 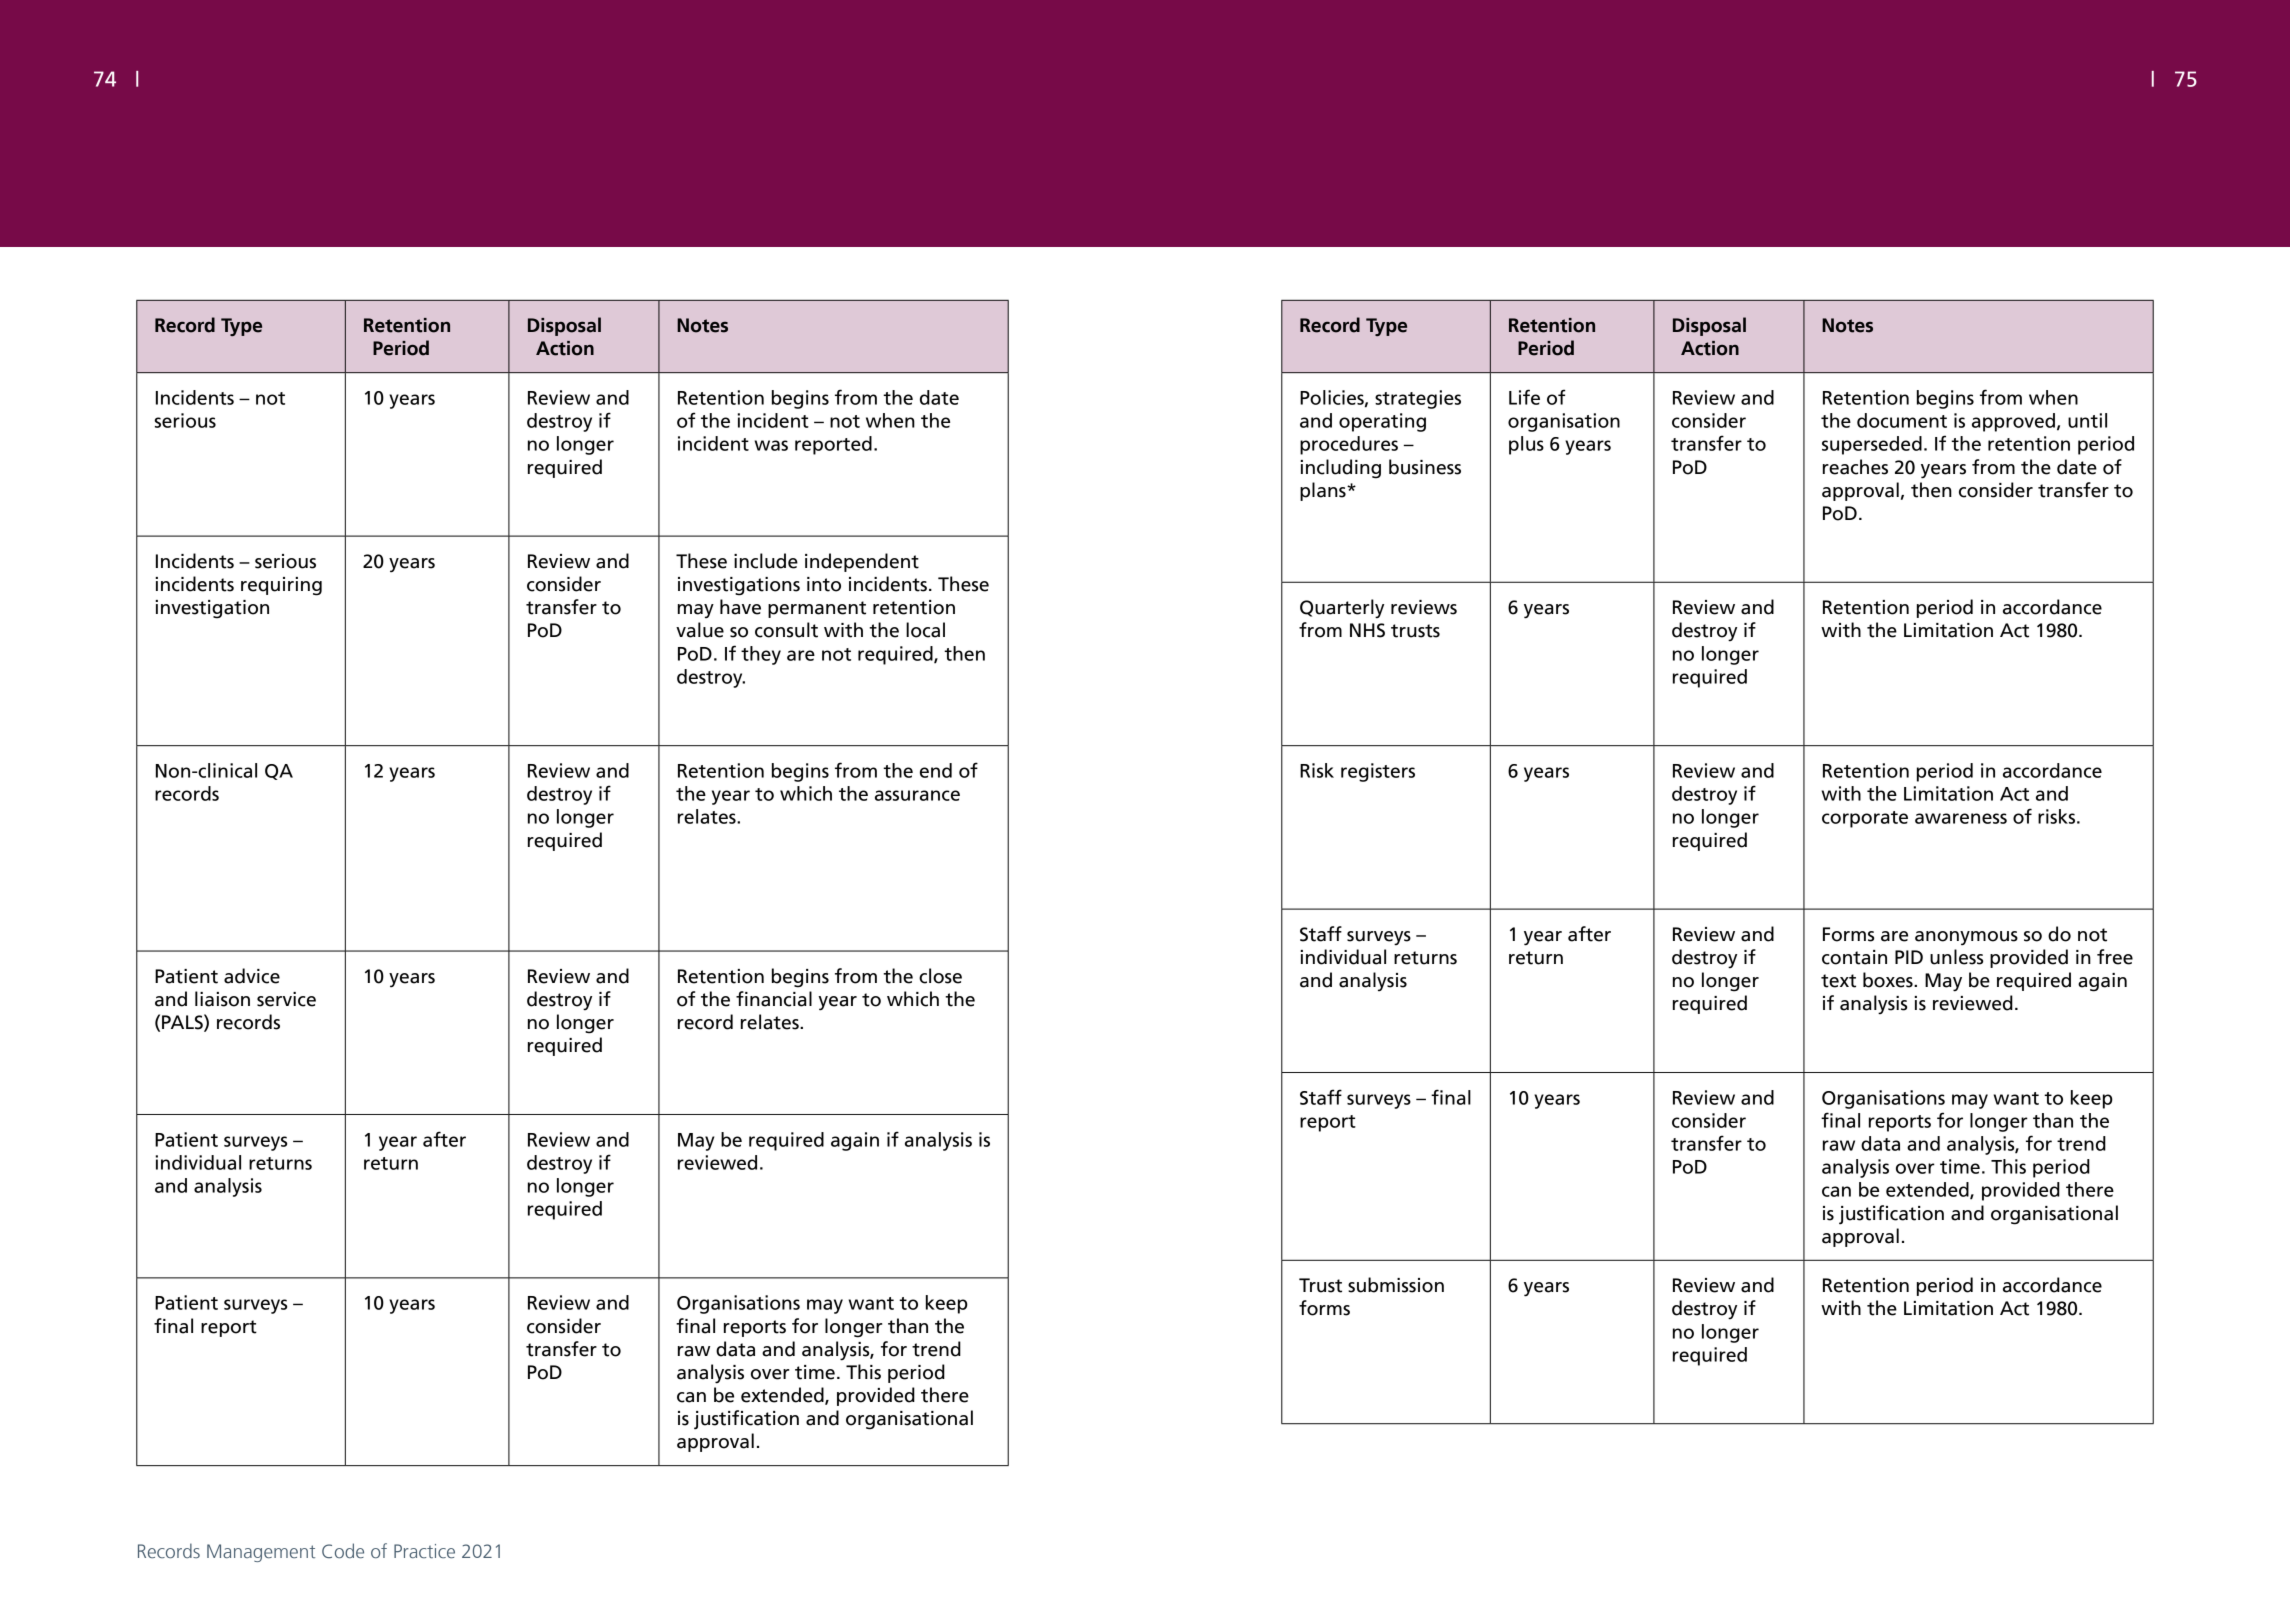 What do you see at coordinates (286, 999) in the screenshot?
I see `service` at bounding box center [286, 999].
